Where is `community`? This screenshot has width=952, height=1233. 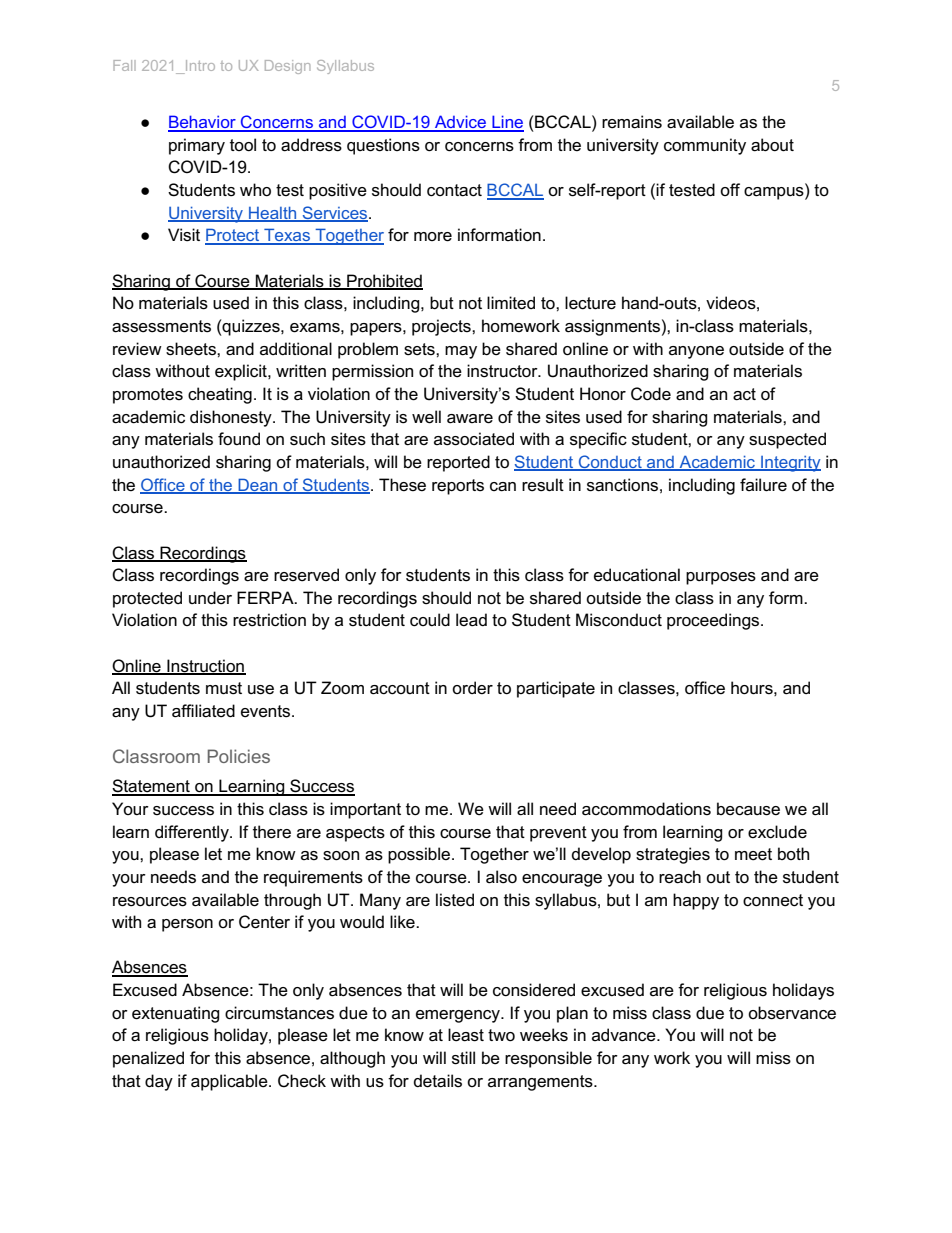 community is located at coordinates (705, 146).
